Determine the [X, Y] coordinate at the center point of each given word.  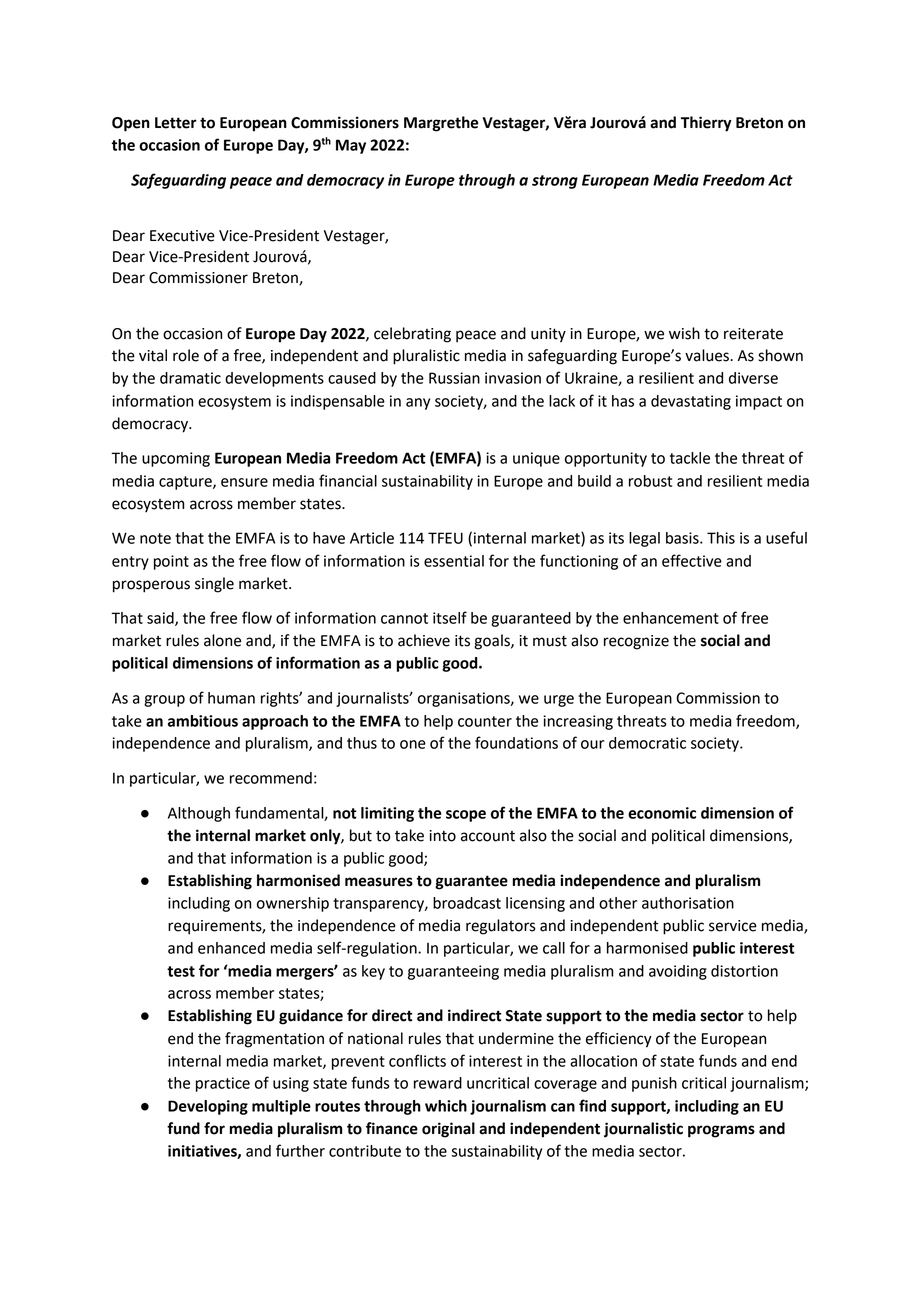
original [448, 1130]
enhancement [671, 618]
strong [555, 182]
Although [199, 814]
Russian [454, 378]
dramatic [190, 378]
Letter [176, 123]
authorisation [688, 903]
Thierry [706, 124]
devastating [691, 402]
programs [721, 1131]
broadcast [467, 903]
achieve [424, 640]
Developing [208, 1107]
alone [222, 640]
